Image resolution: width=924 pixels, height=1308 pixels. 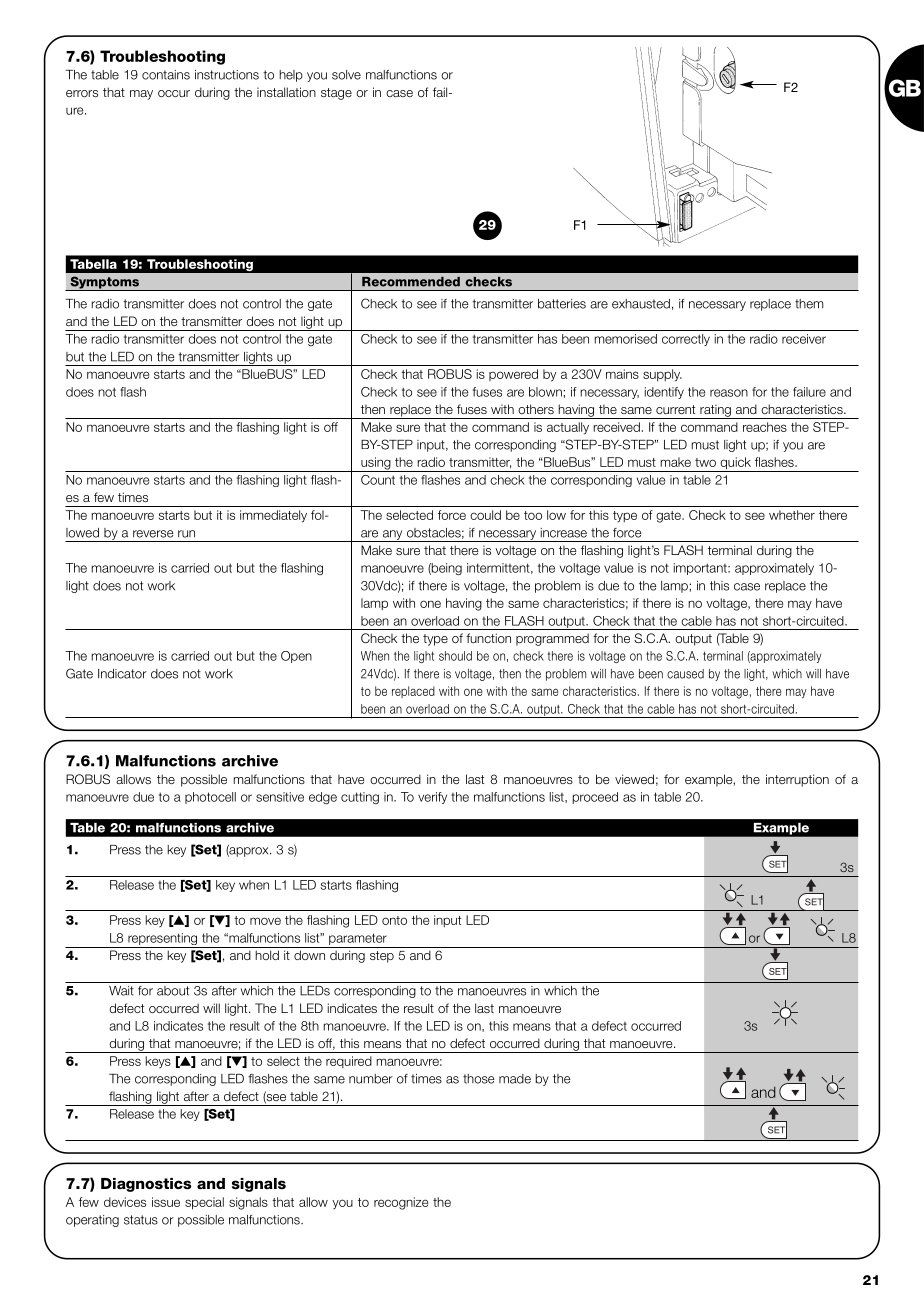 What do you see at coordinates (166, 1202) in the document?
I see `issue` at bounding box center [166, 1202].
